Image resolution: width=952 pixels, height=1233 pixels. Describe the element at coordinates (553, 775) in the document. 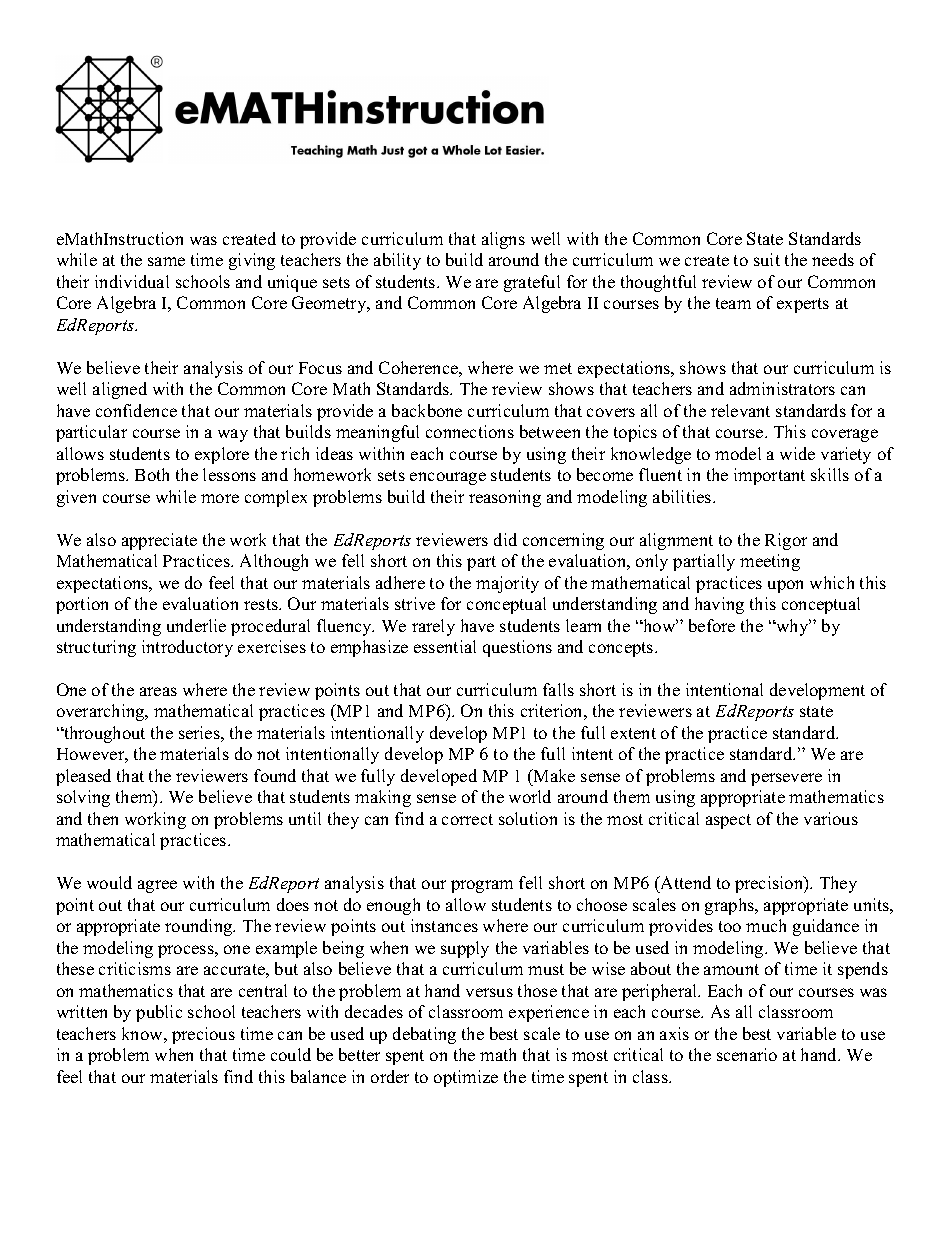

I see `Make` at that location.
